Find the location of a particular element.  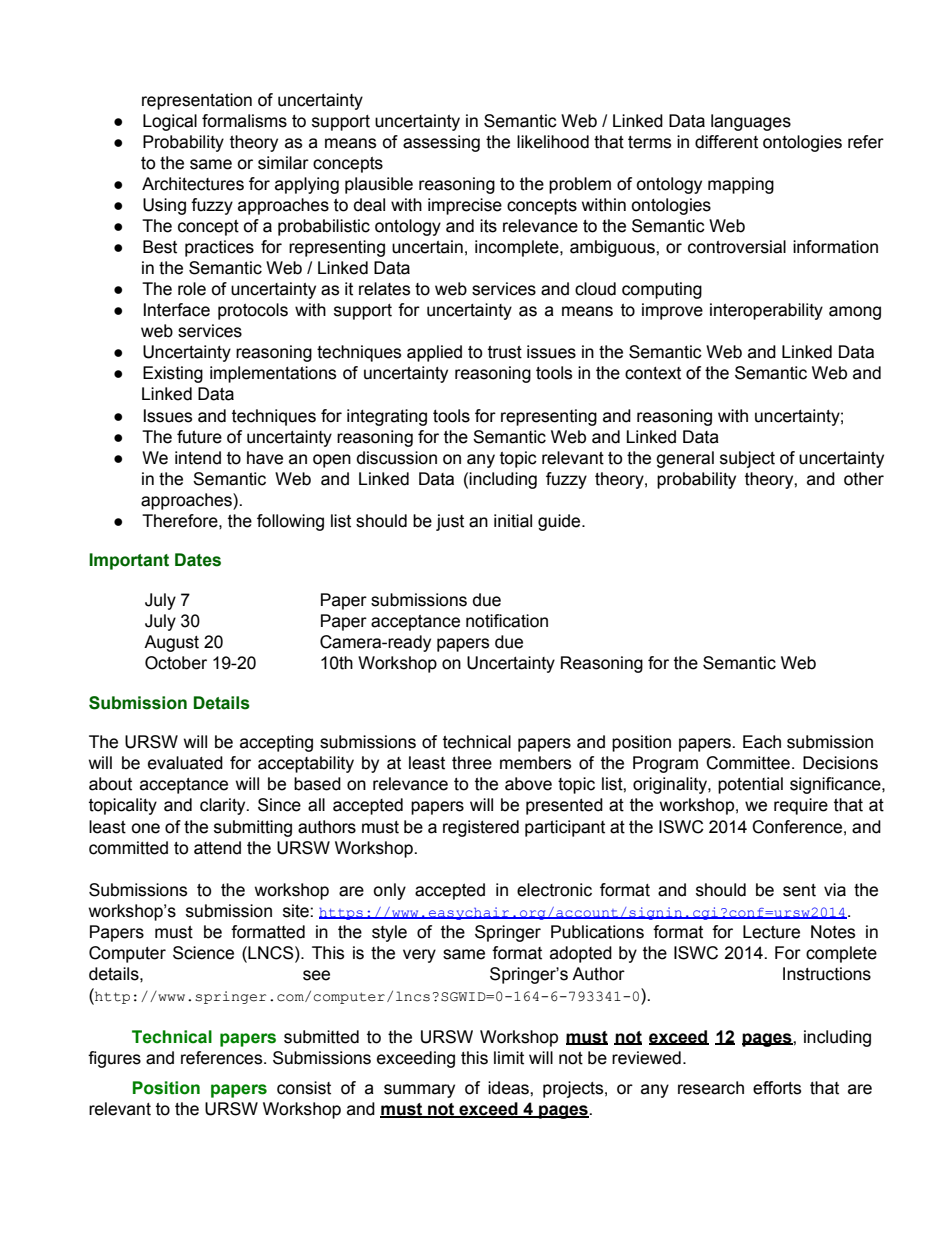

figures is located at coordinates (114, 1059).
